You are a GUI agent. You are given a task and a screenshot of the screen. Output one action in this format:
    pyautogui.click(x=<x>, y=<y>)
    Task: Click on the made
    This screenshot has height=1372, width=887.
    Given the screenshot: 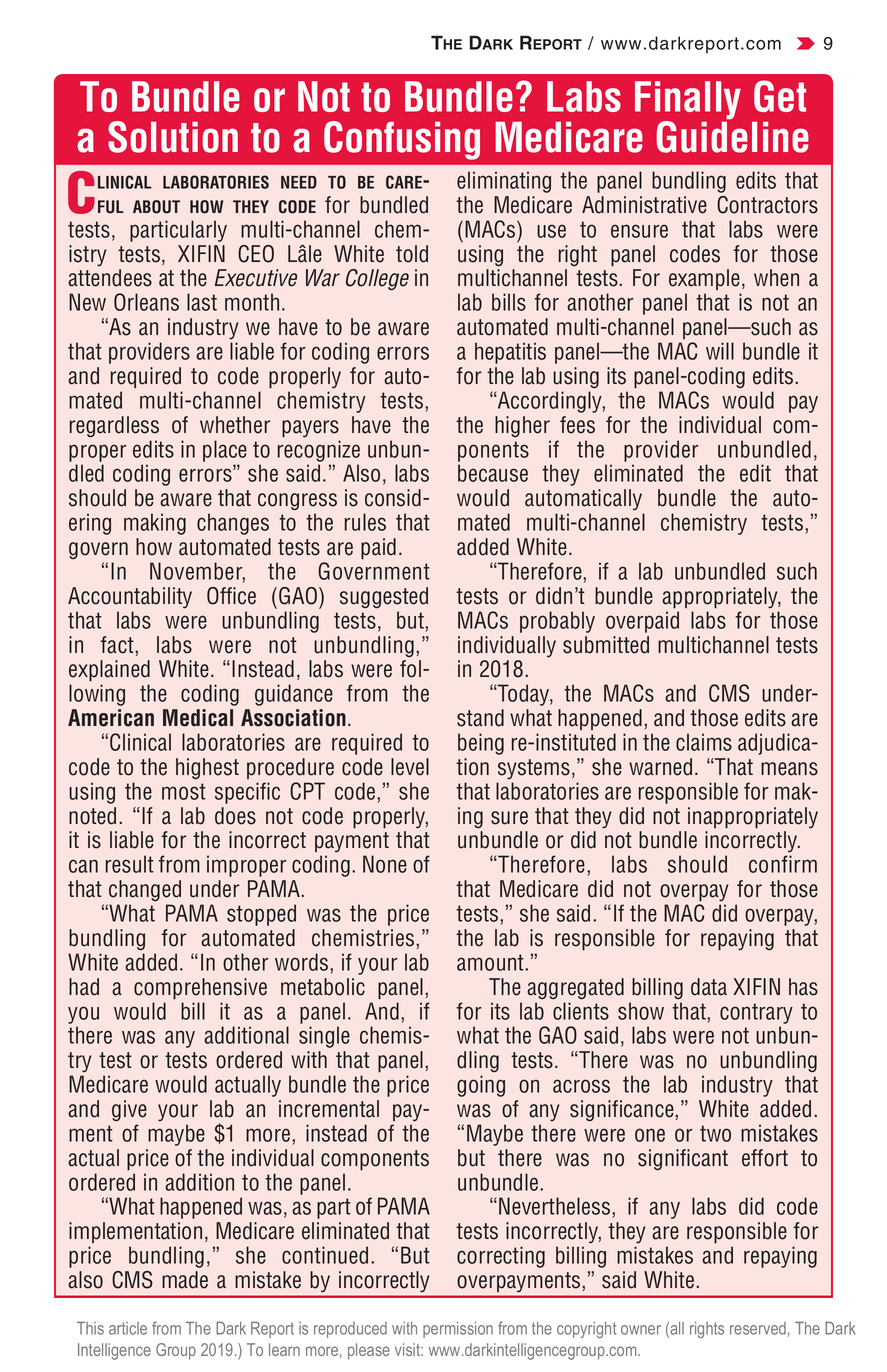 What is the action you would take?
    pyautogui.click(x=185, y=1280)
